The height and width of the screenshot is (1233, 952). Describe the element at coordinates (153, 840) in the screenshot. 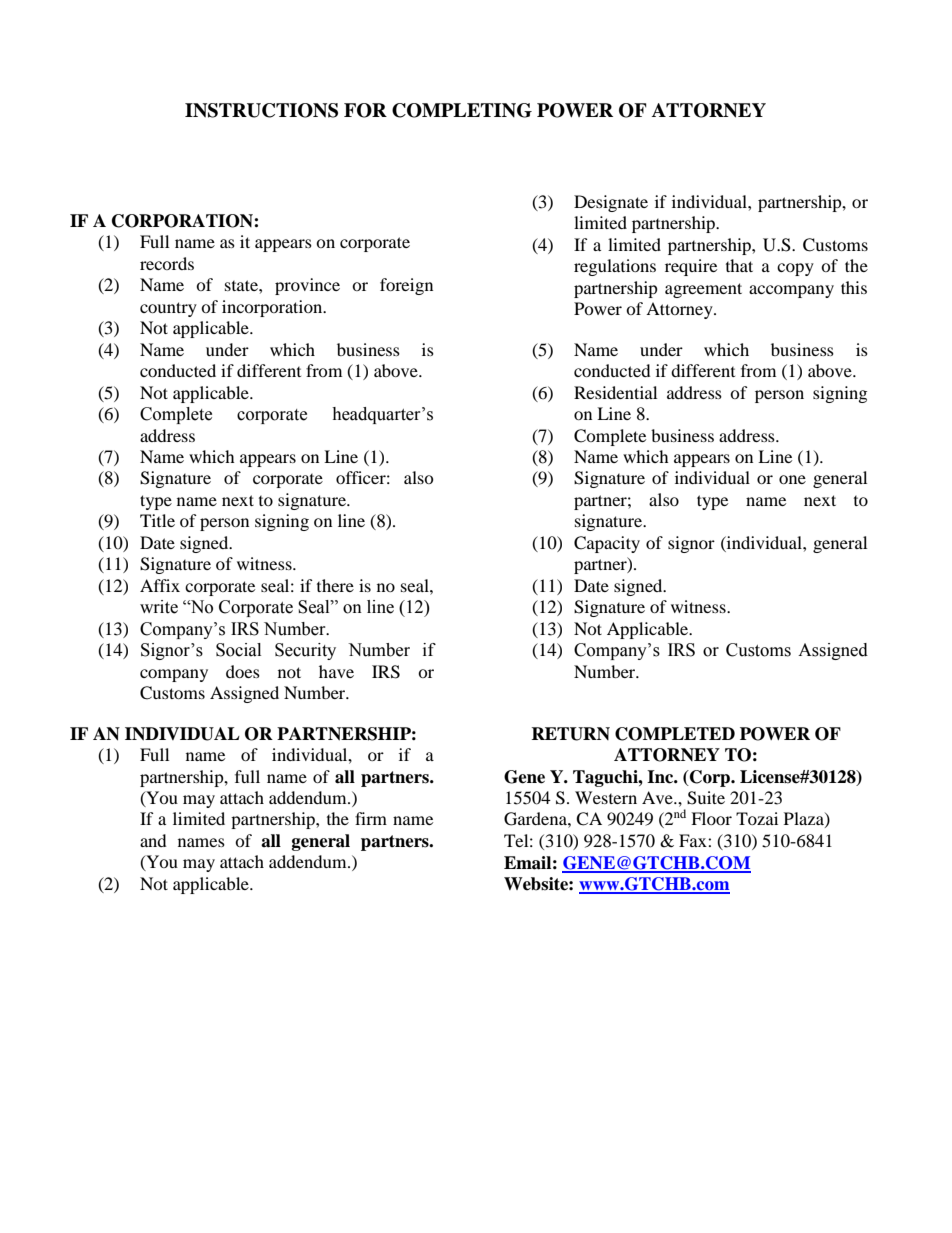

I see `and` at that location.
